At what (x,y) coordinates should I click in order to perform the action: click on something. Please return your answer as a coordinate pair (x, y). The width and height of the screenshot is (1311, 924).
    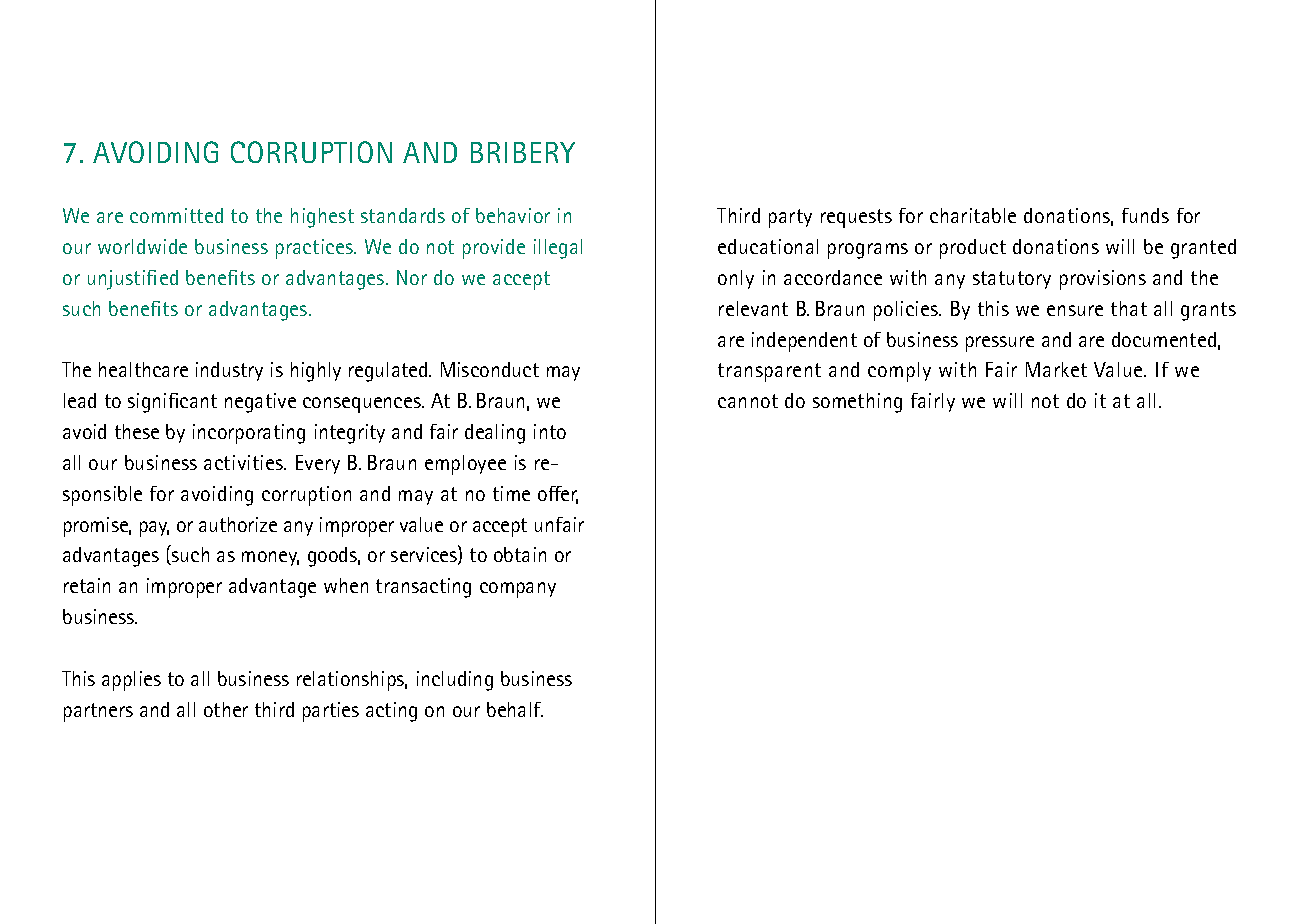
    Looking at the image, I should click on (857, 403).
